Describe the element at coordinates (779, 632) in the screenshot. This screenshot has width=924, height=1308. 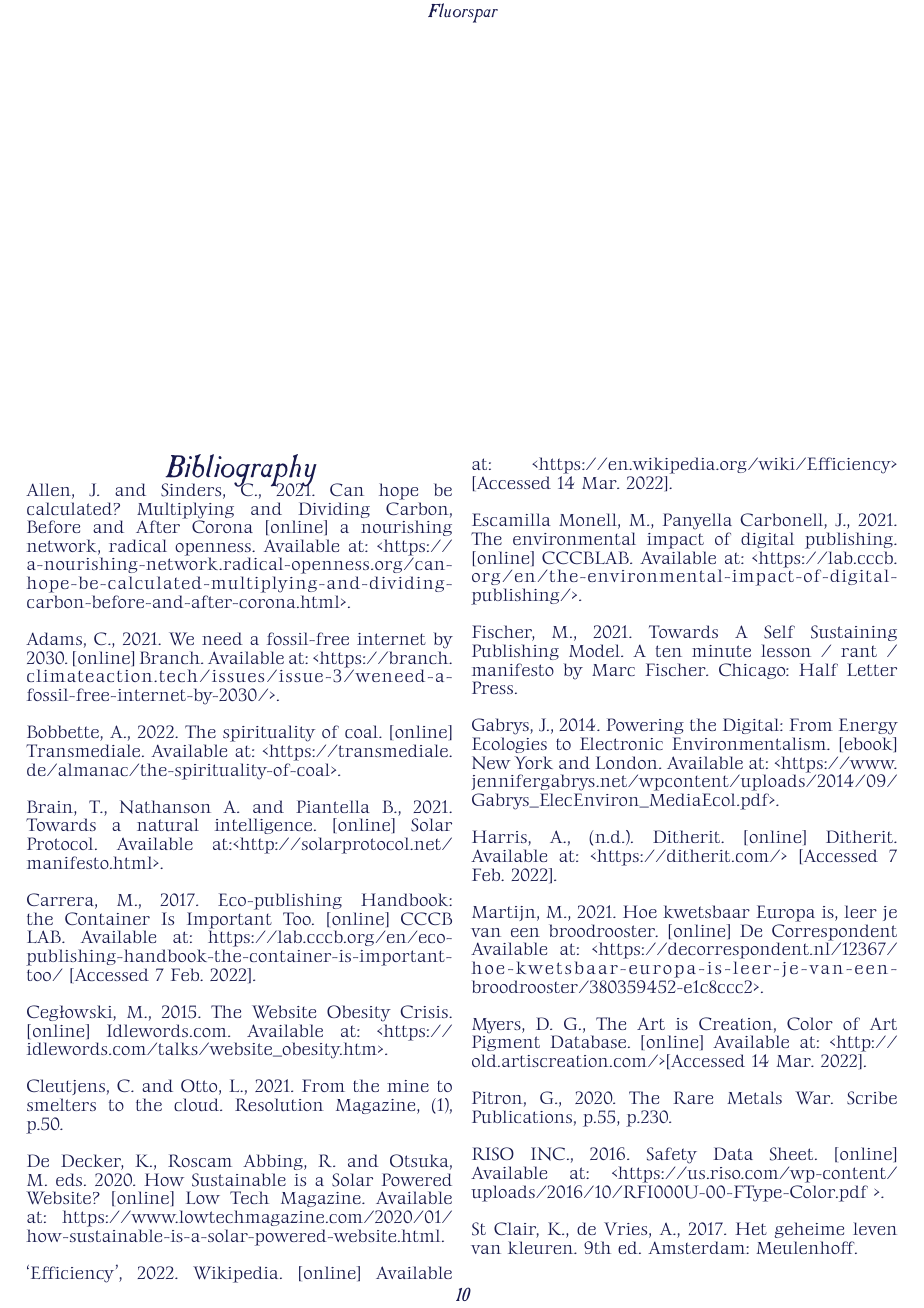
I see `Self` at that location.
